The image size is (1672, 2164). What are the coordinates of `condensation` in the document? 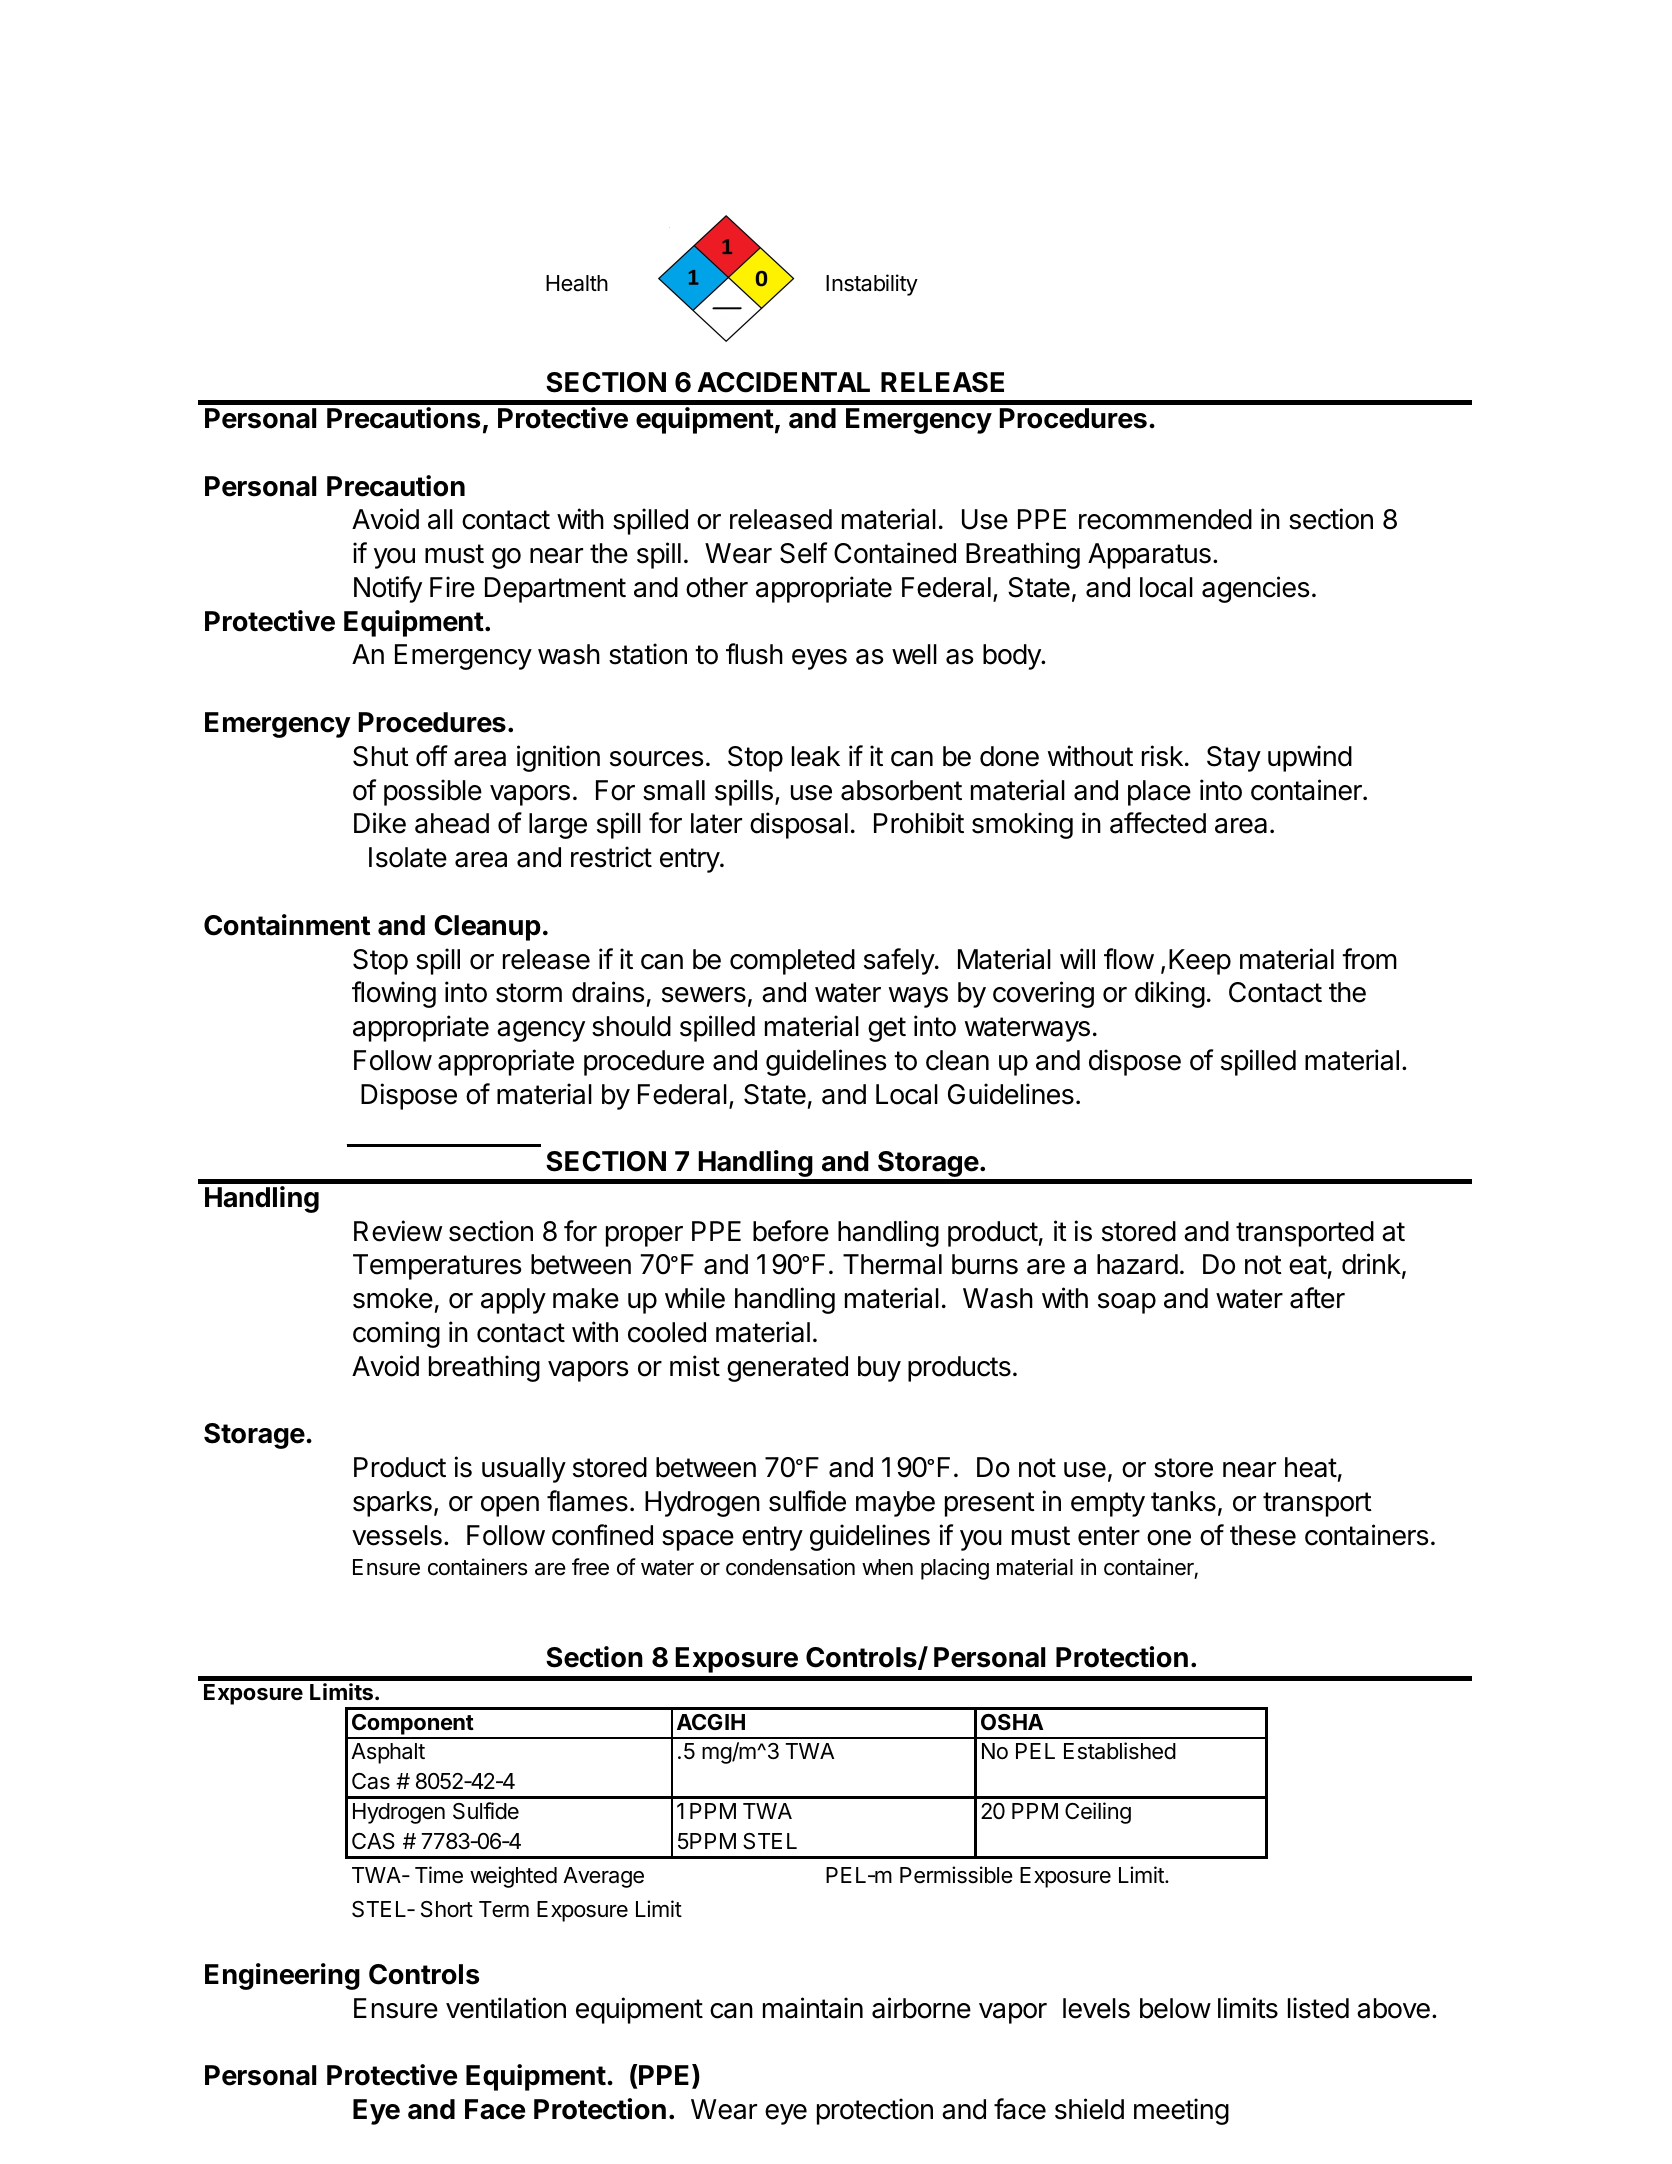 It's located at (790, 1567).
